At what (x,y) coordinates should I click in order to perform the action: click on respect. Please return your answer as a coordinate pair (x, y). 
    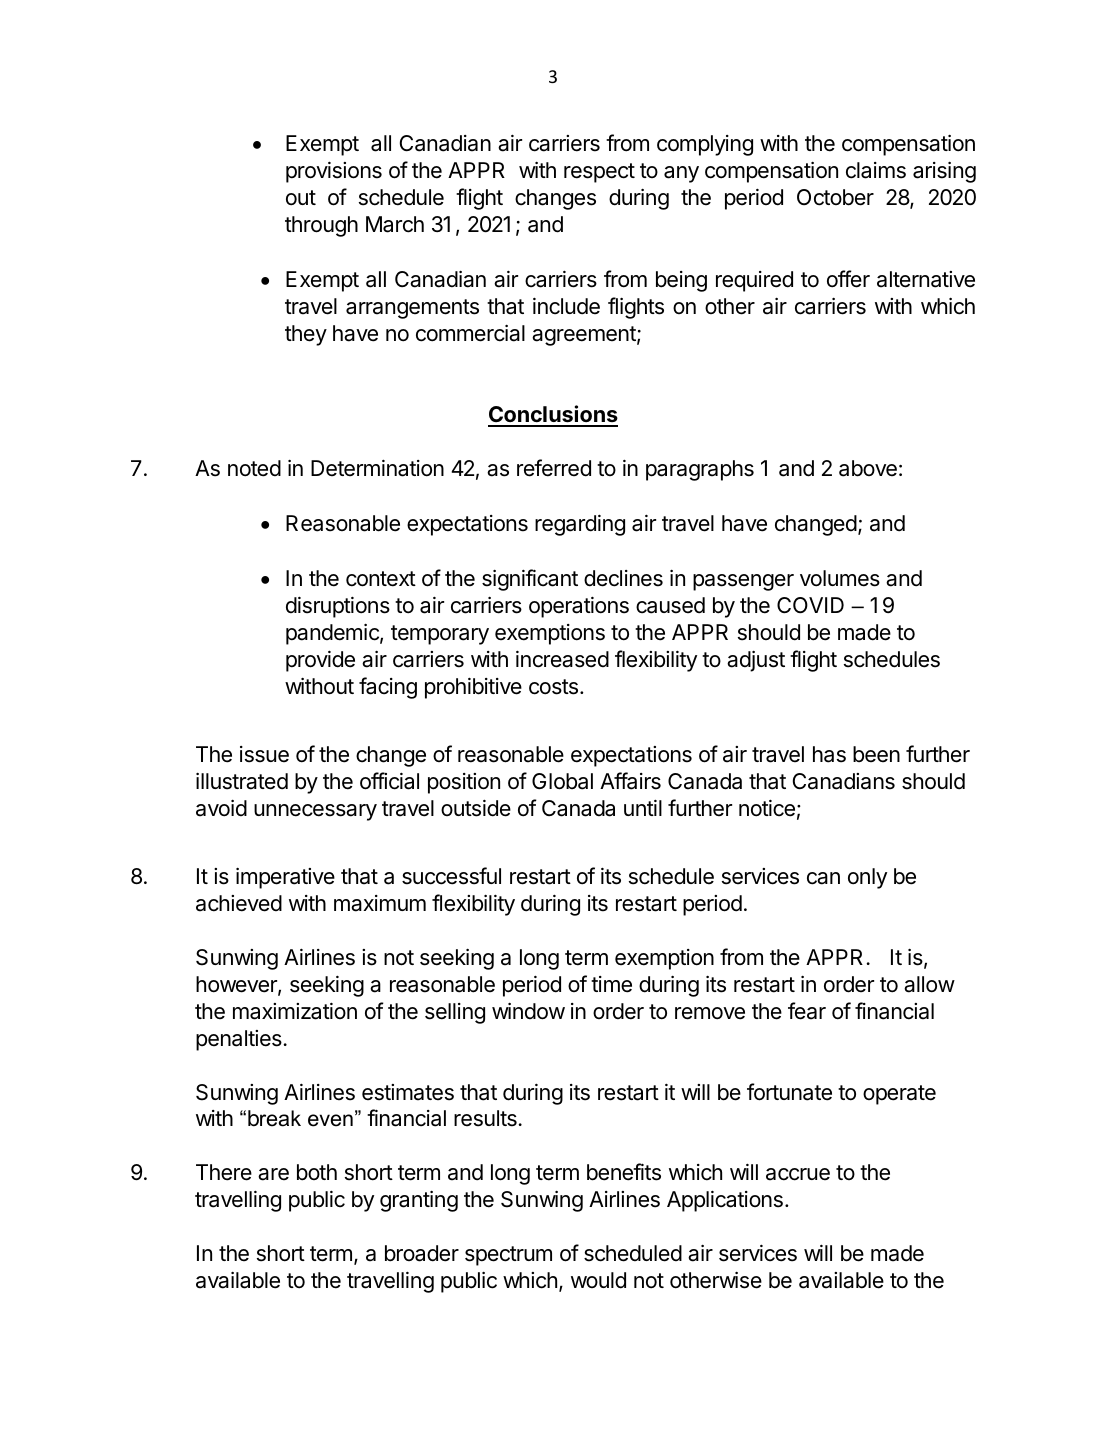
    Looking at the image, I should click on (599, 173).
